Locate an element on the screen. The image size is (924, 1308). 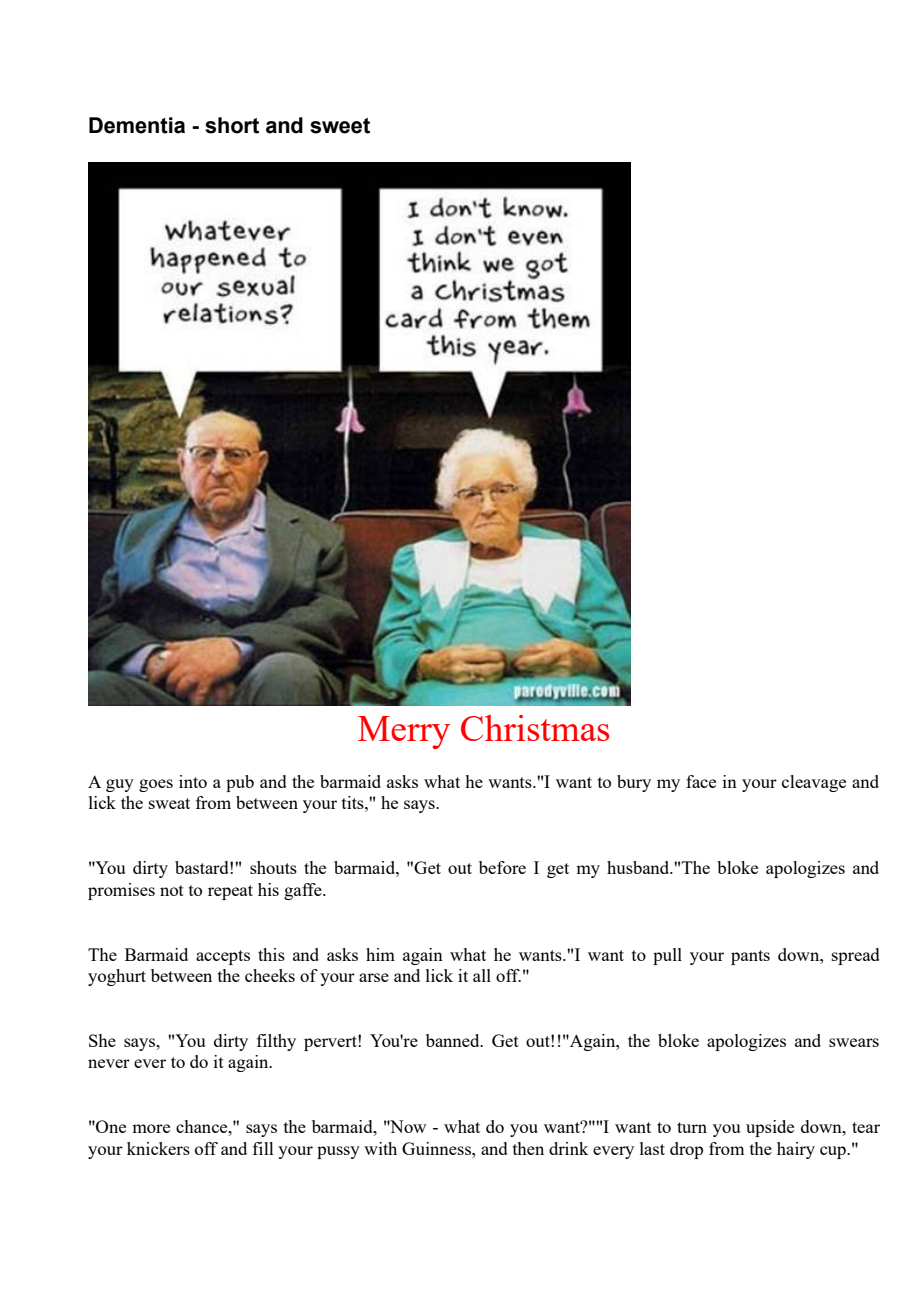
face is located at coordinates (701, 781).
